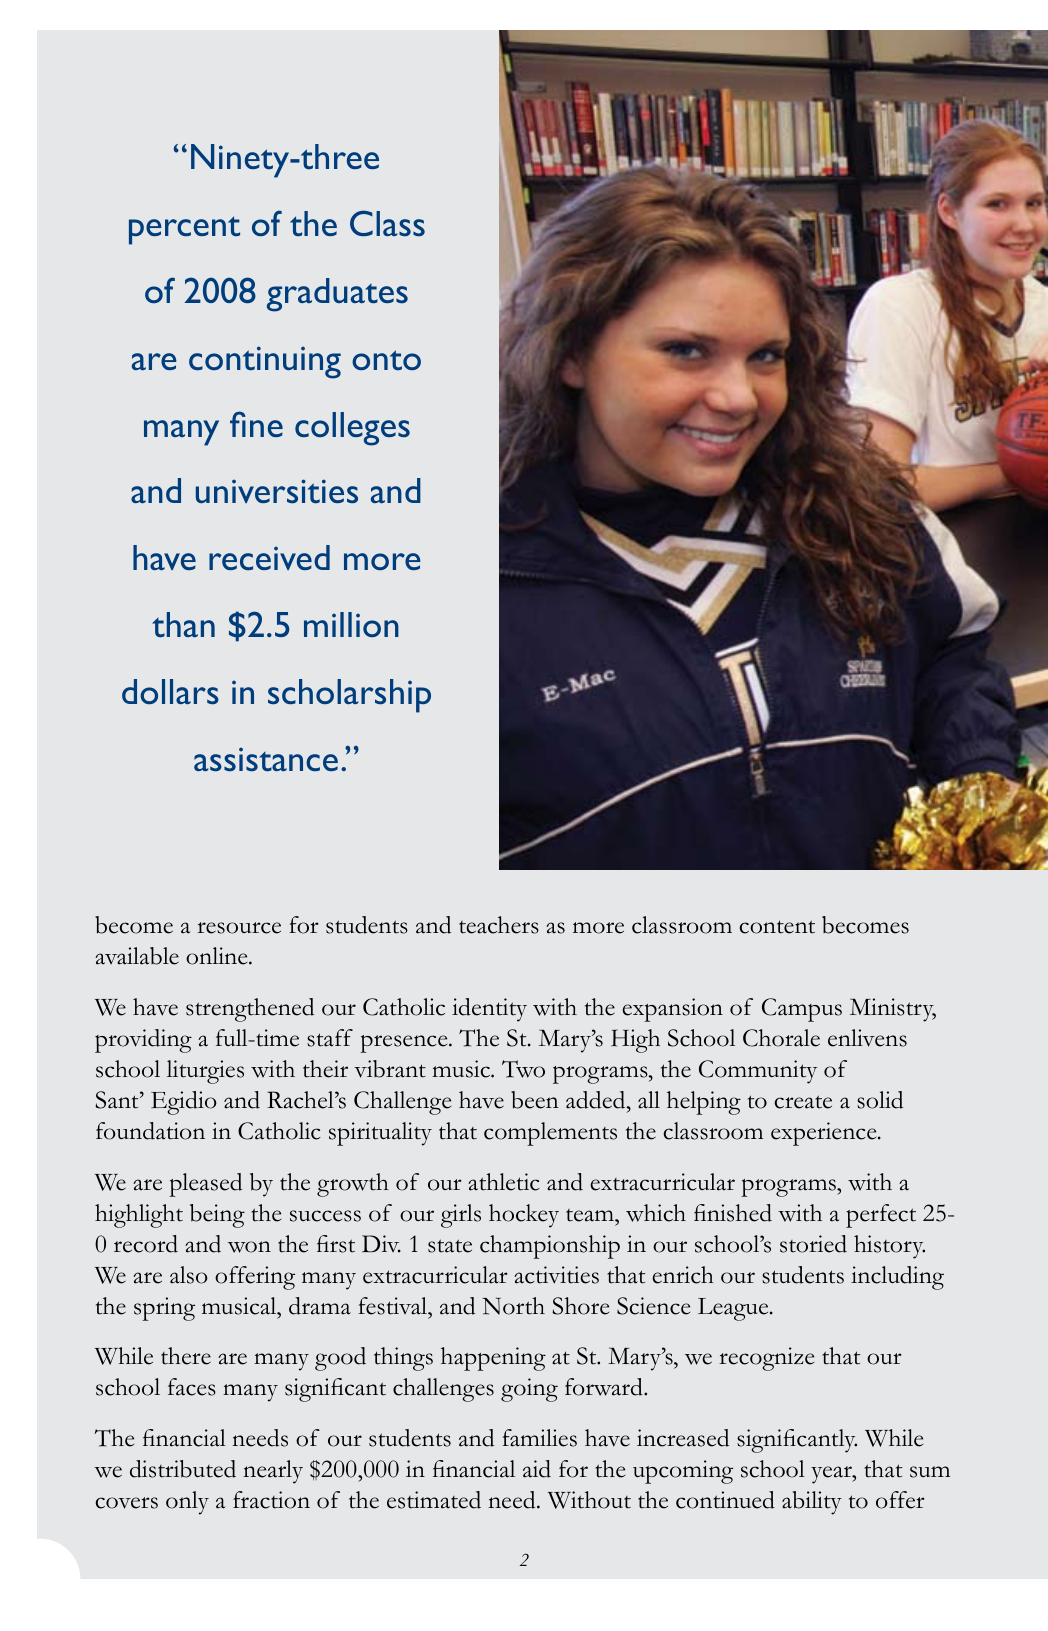 The image size is (1048, 1631). Describe the element at coordinates (537, 1469) in the image. I see `aid` at that location.
